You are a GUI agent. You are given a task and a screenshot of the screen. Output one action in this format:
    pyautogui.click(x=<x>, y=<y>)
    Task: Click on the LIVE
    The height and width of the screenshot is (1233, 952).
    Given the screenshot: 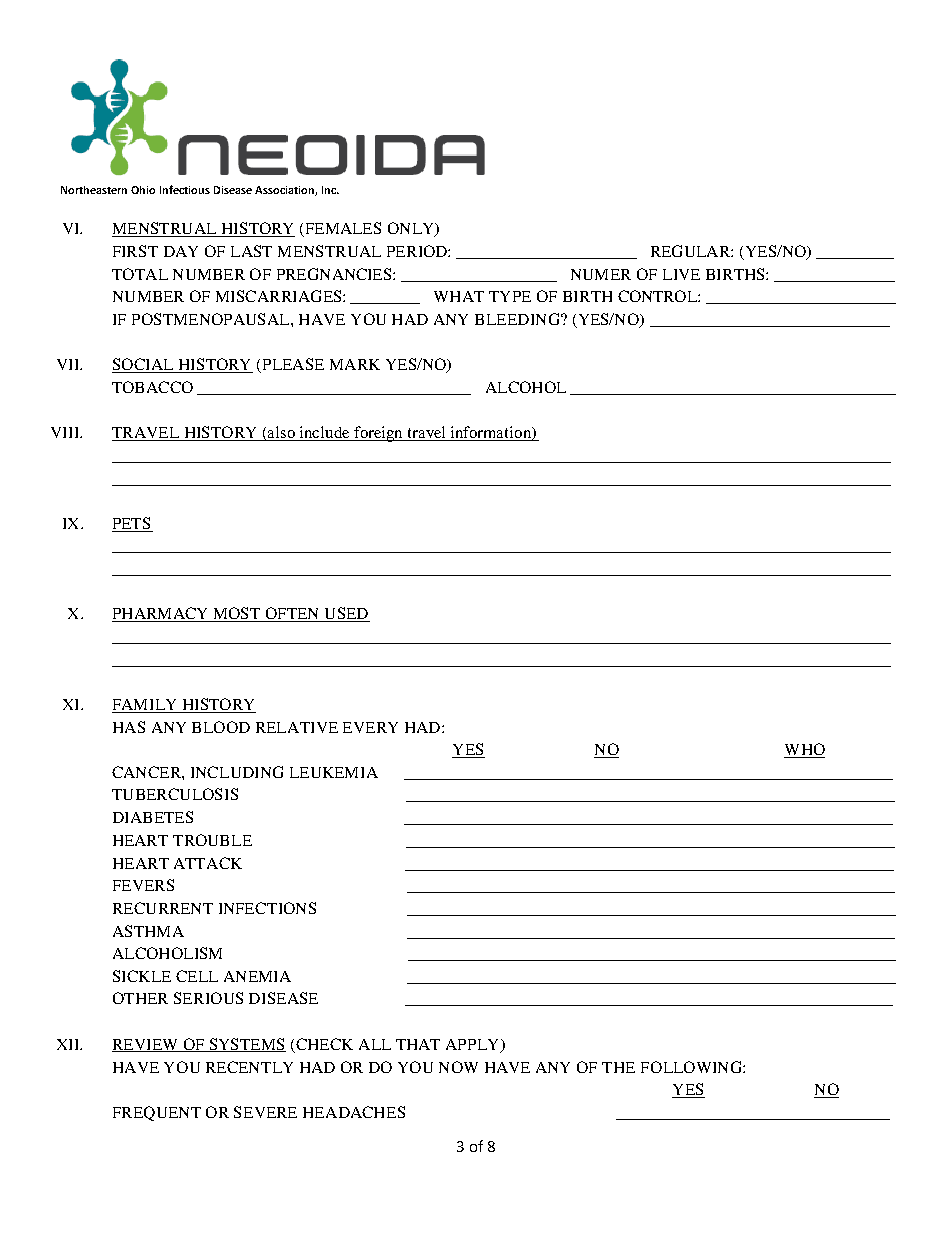 What is the action you would take?
    pyautogui.click(x=681, y=274)
